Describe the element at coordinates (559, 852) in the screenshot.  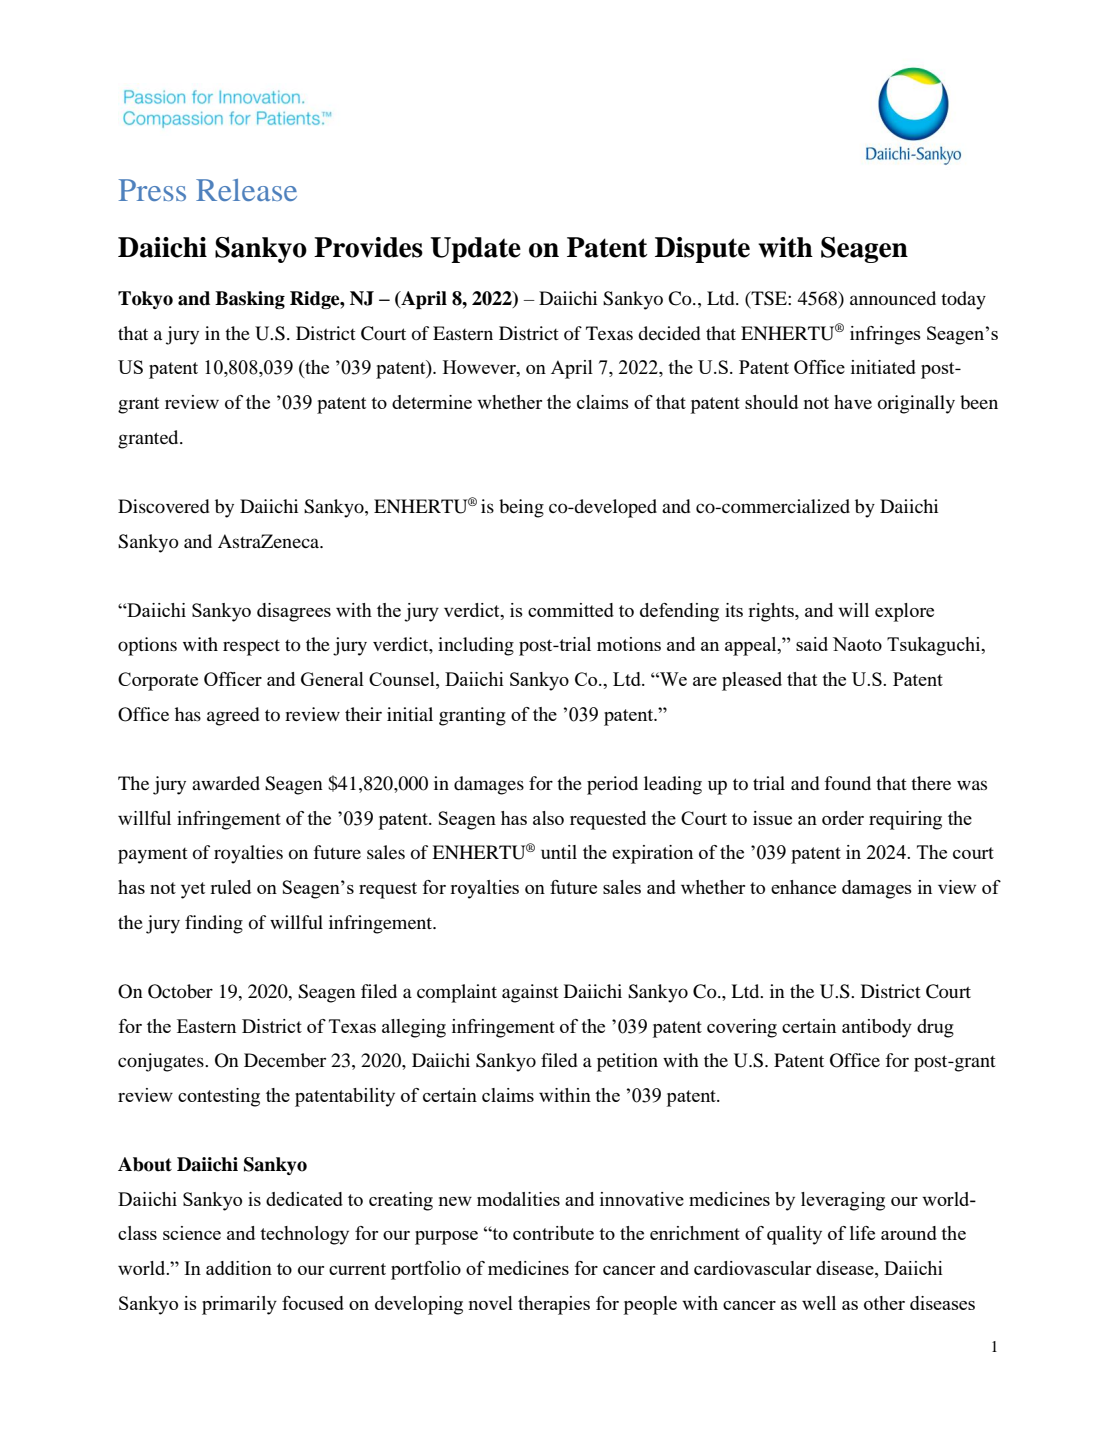
I see `until` at that location.
